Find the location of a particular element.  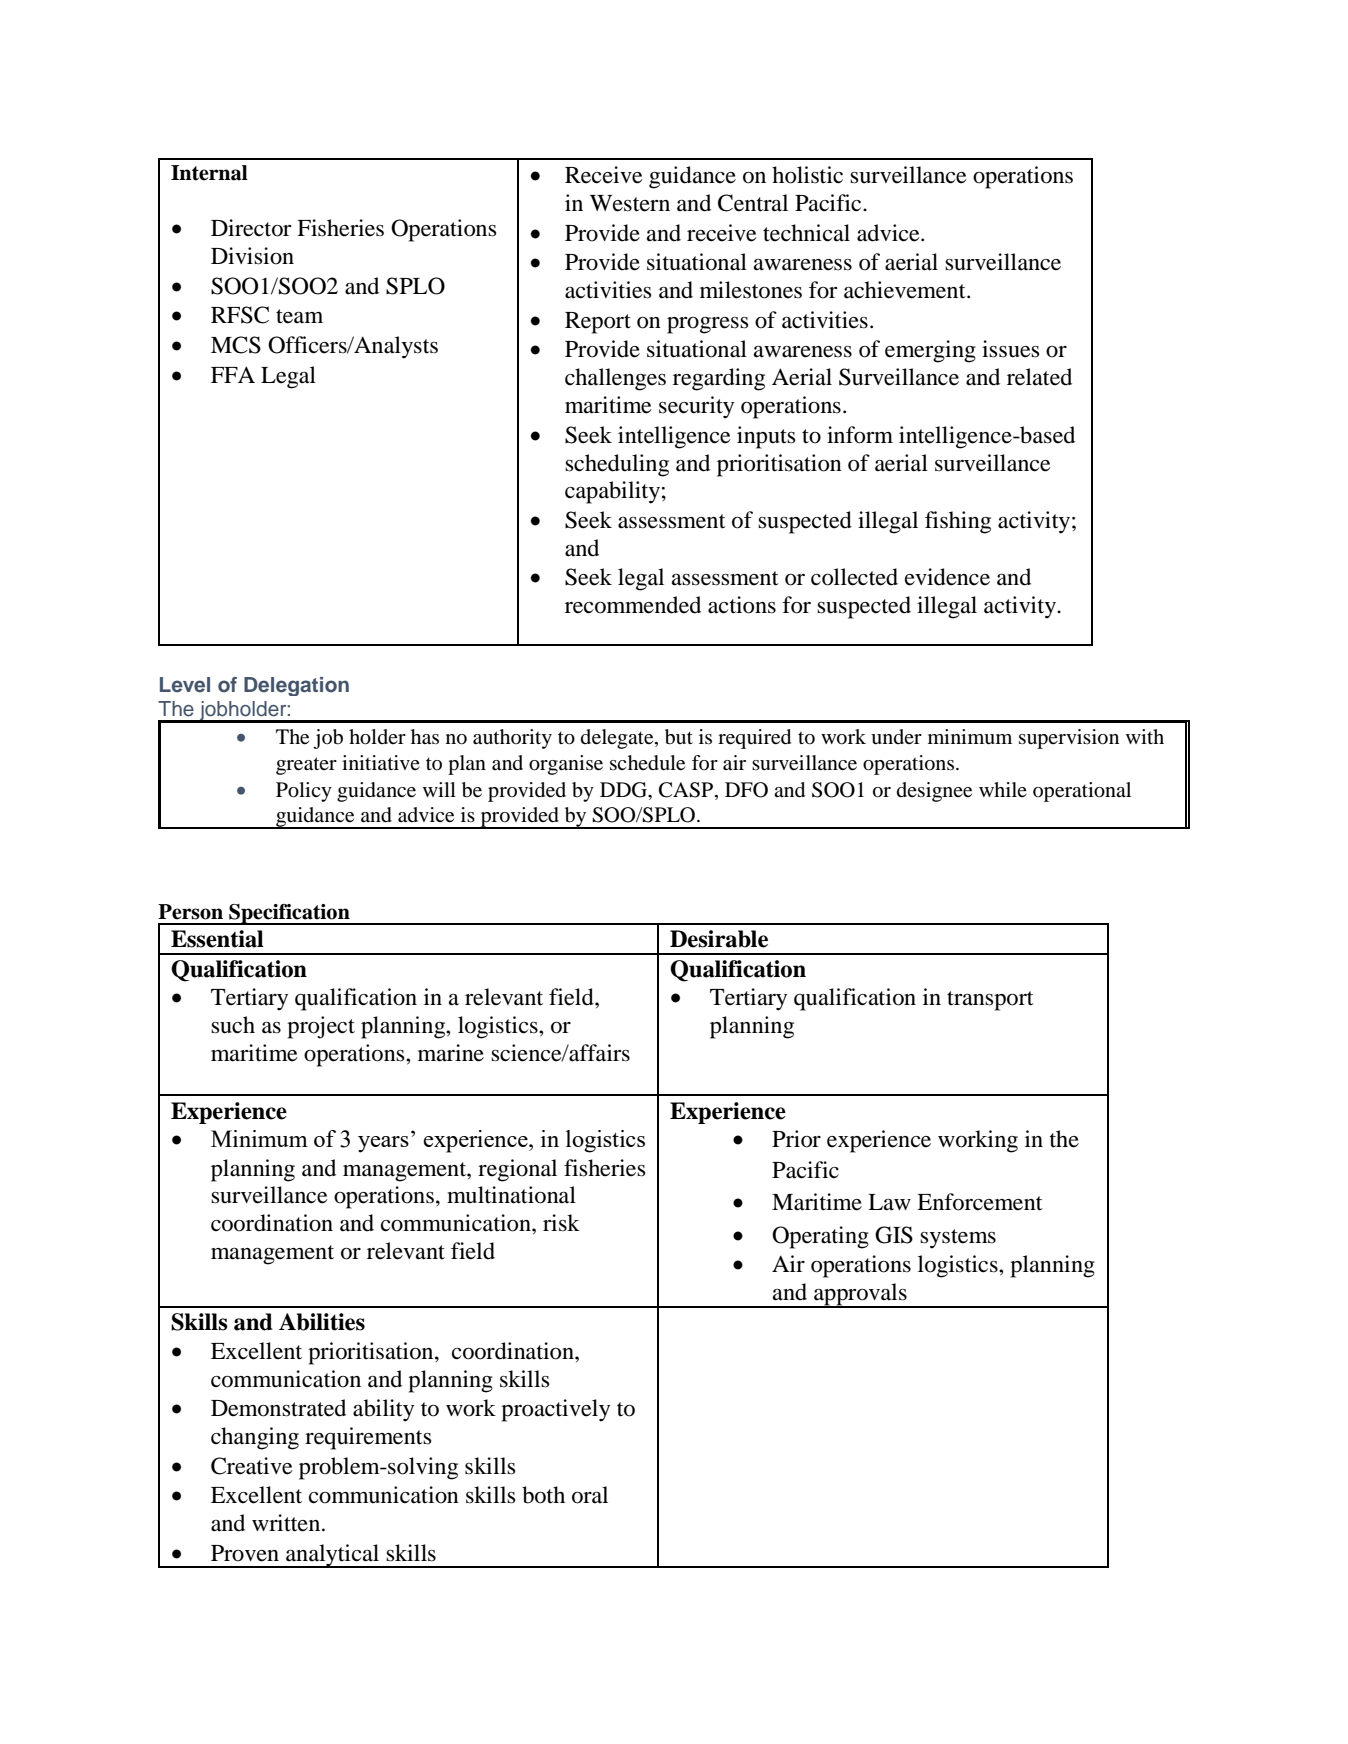

transport is located at coordinates (990, 1001).
